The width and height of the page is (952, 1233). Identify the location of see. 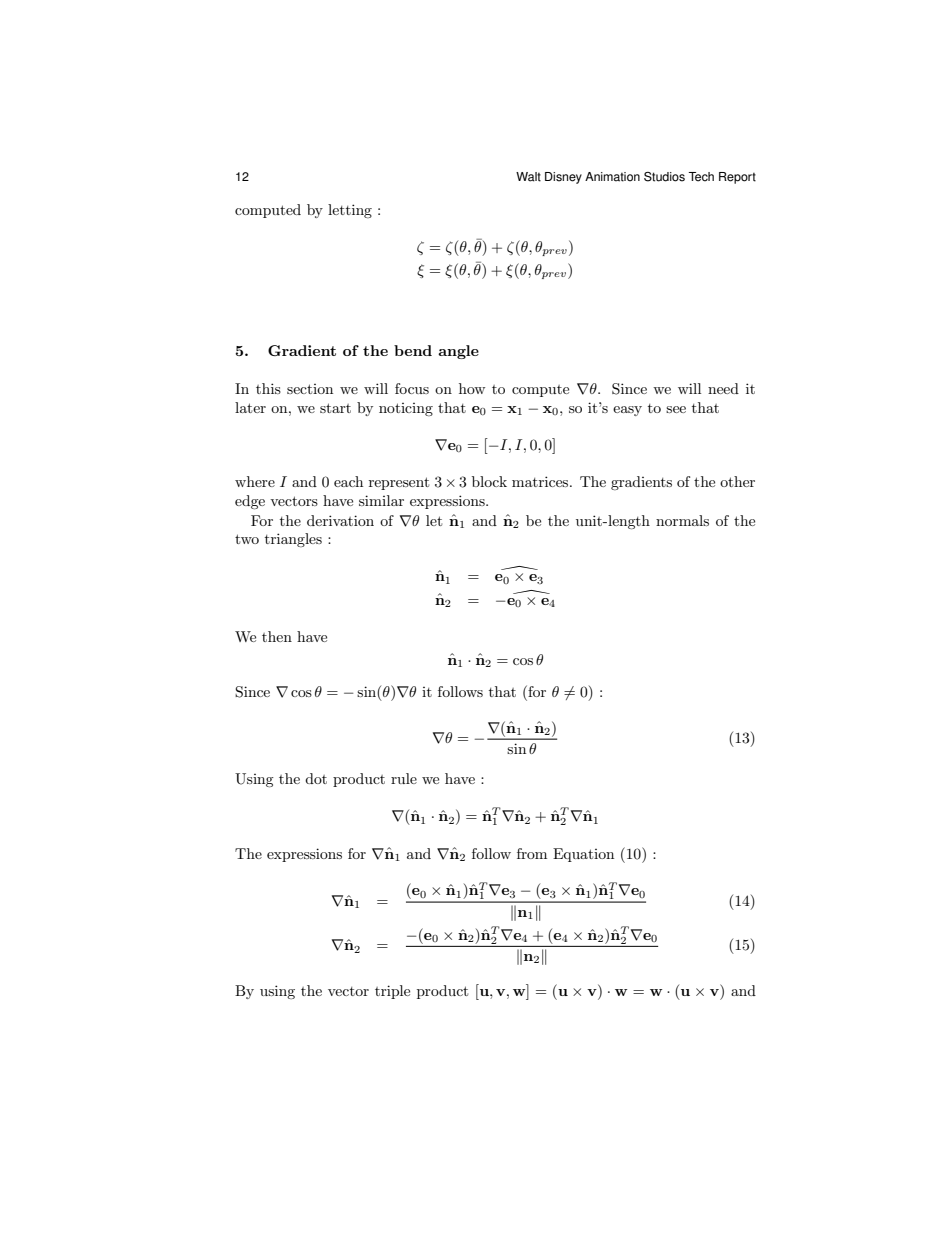
(676, 409).
